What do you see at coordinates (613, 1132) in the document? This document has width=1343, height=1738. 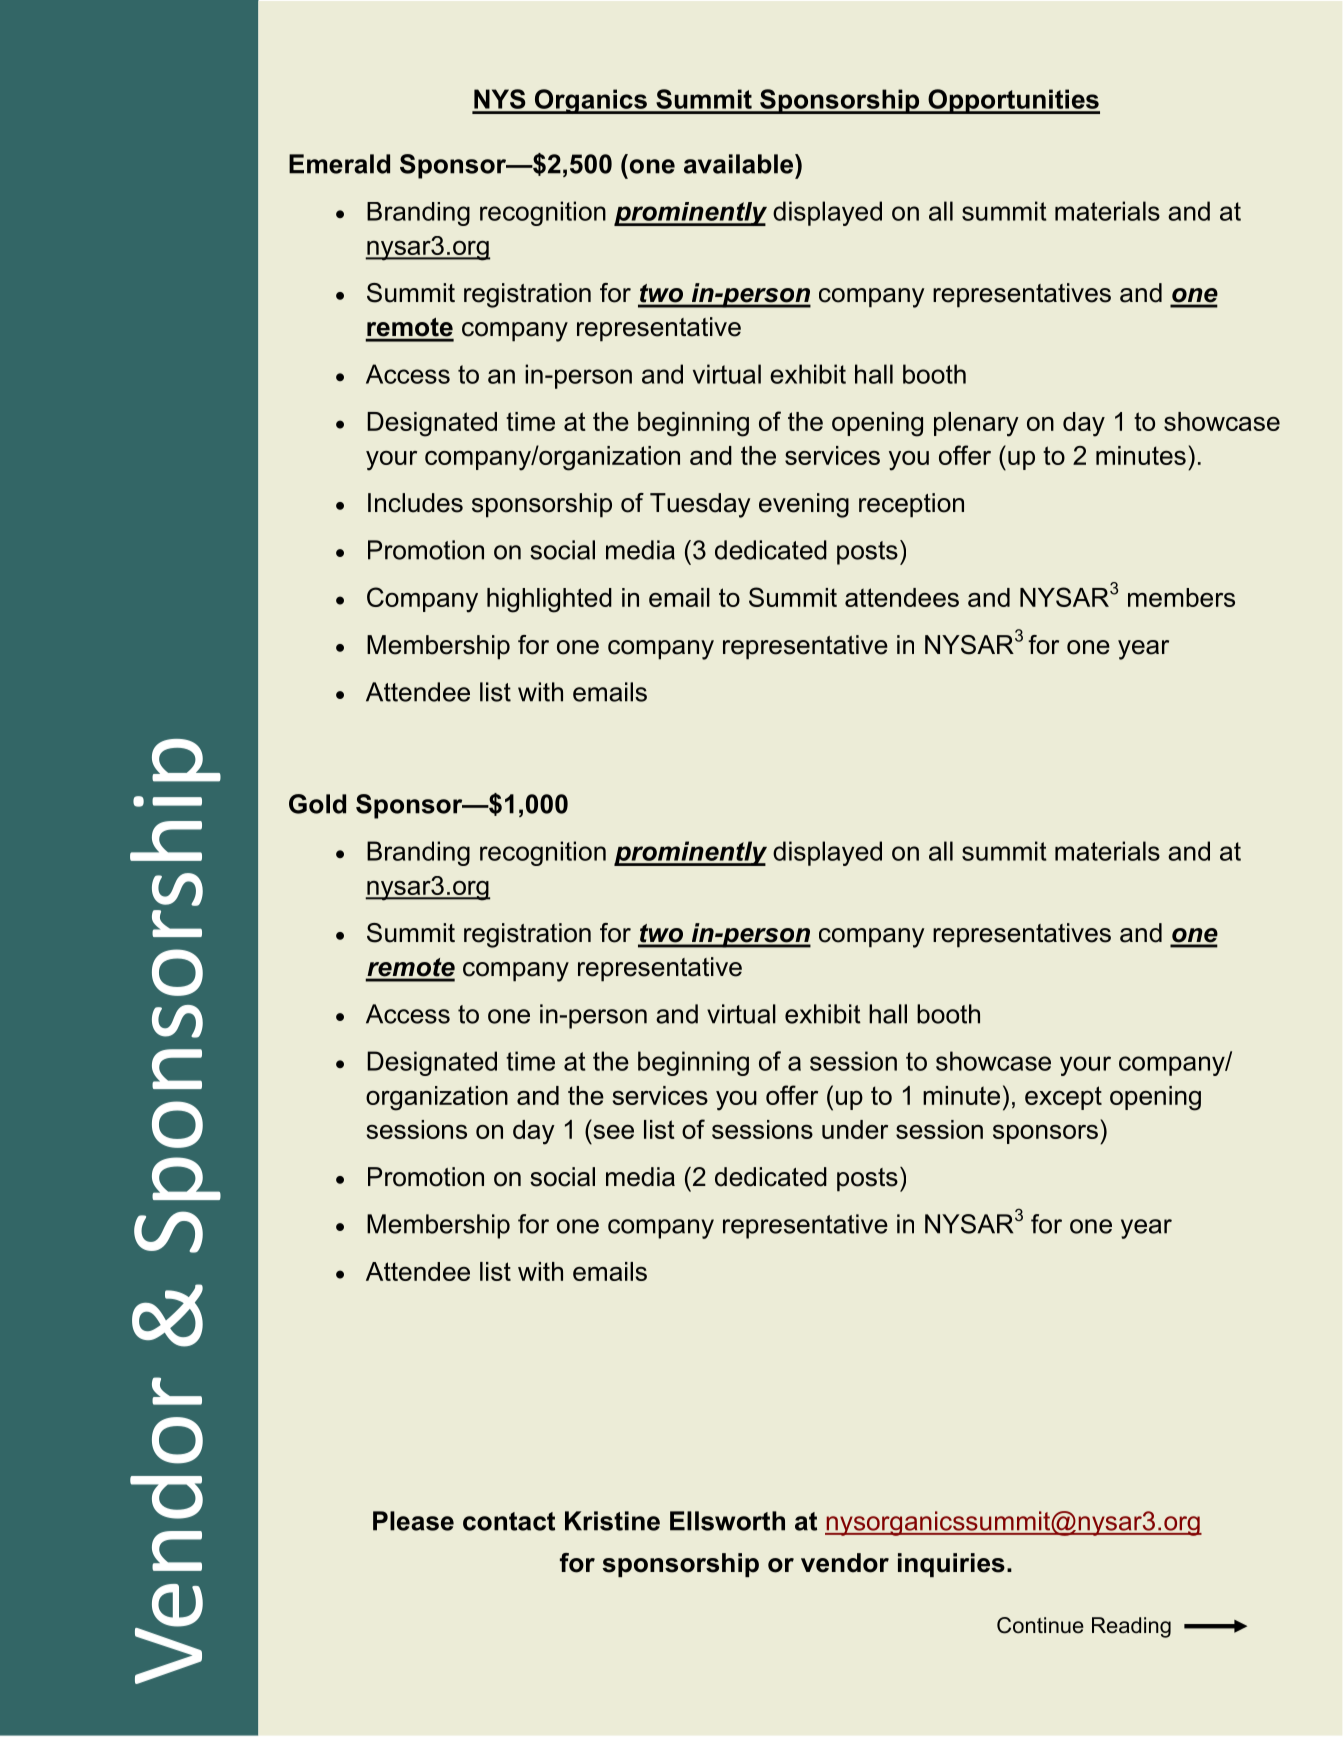 I see `see` at bounding box center [613, 1132].
